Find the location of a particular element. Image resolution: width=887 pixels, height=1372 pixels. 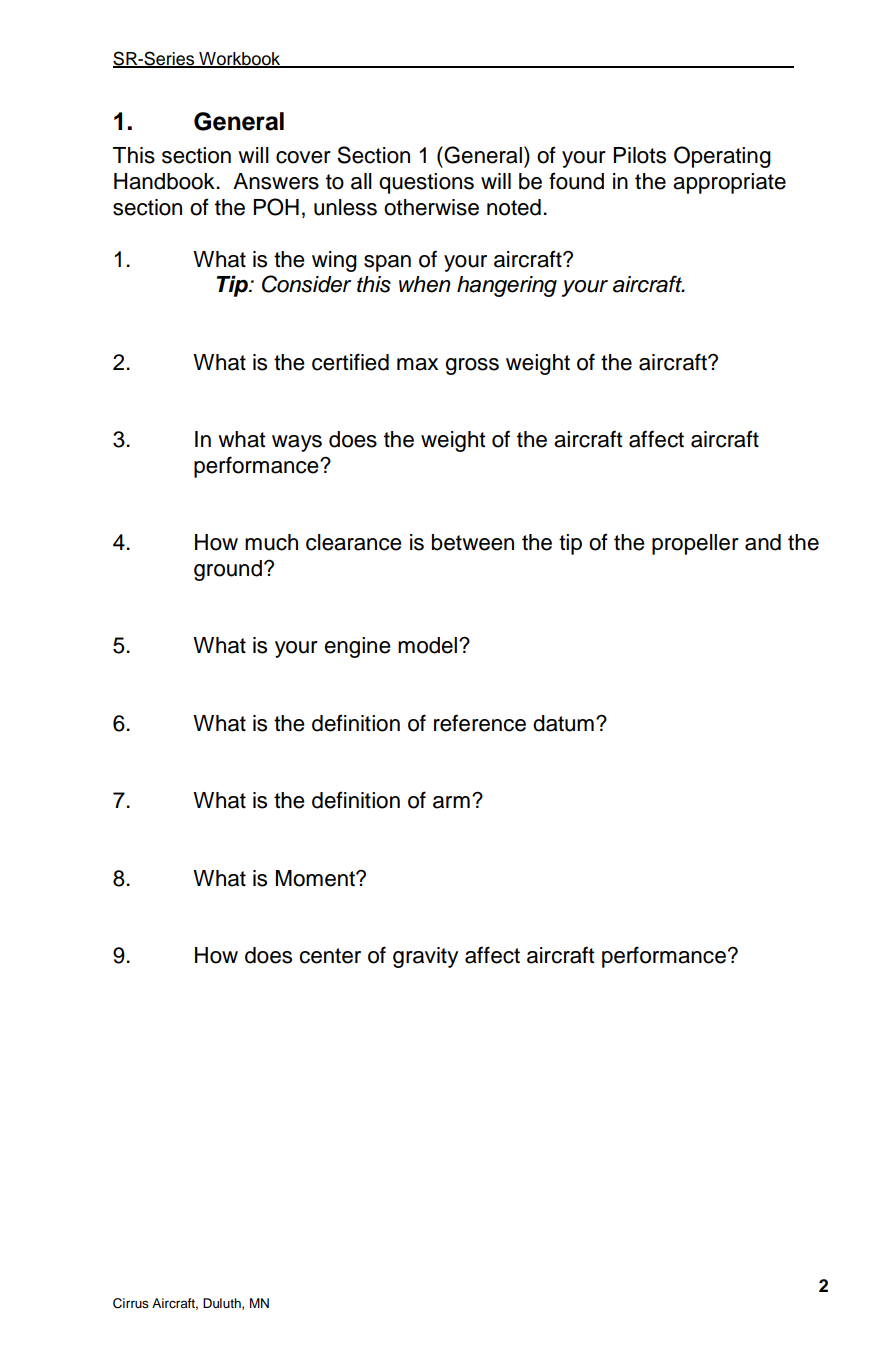

questions is located at coordinates (426, 183).
